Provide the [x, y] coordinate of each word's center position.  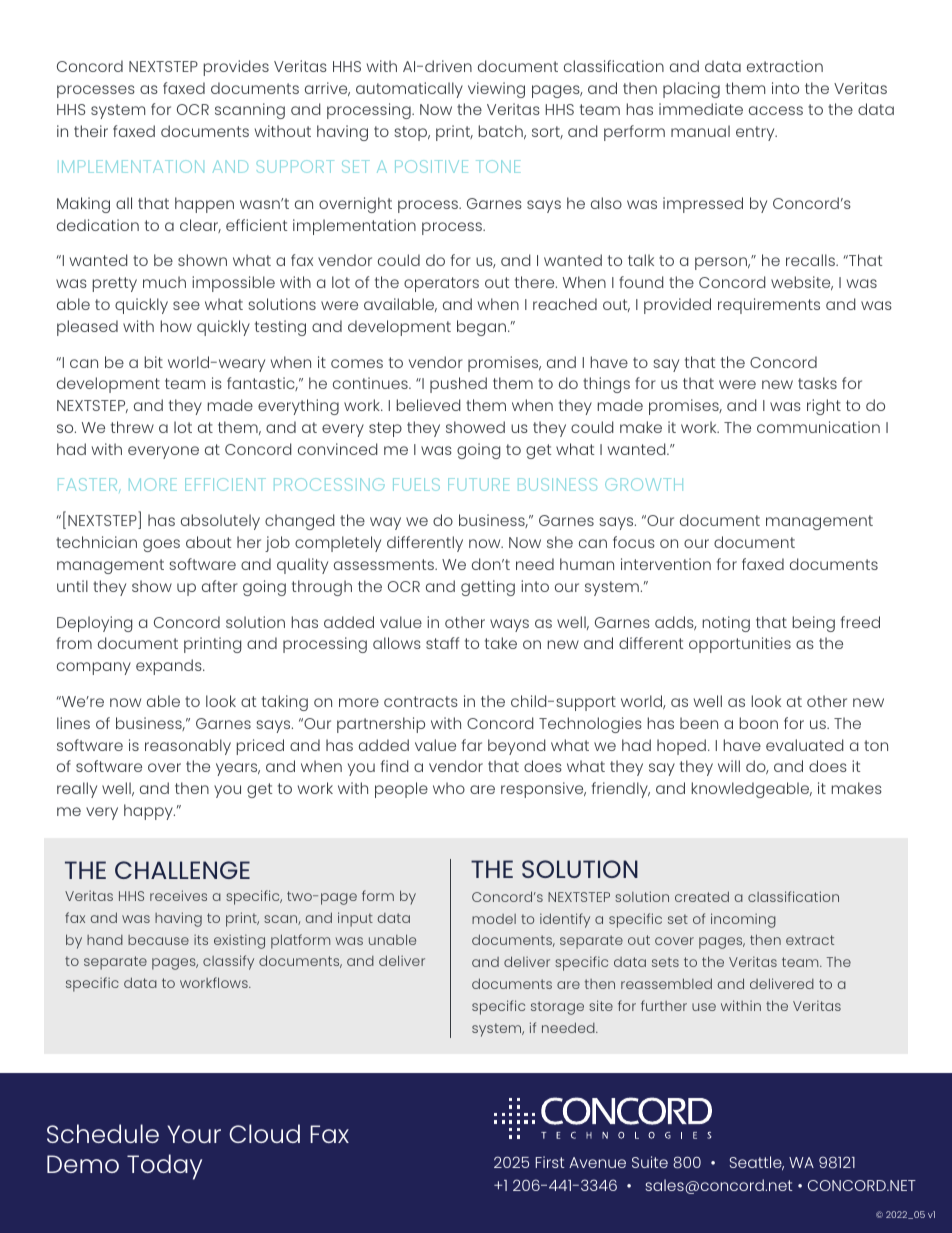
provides [236, 68]
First [549, 1162]
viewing [496, 90]
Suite [650, 1162]
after [220, 586]
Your [194, 1134]
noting [726, 624]
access [776, 110]
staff [442, 643]
